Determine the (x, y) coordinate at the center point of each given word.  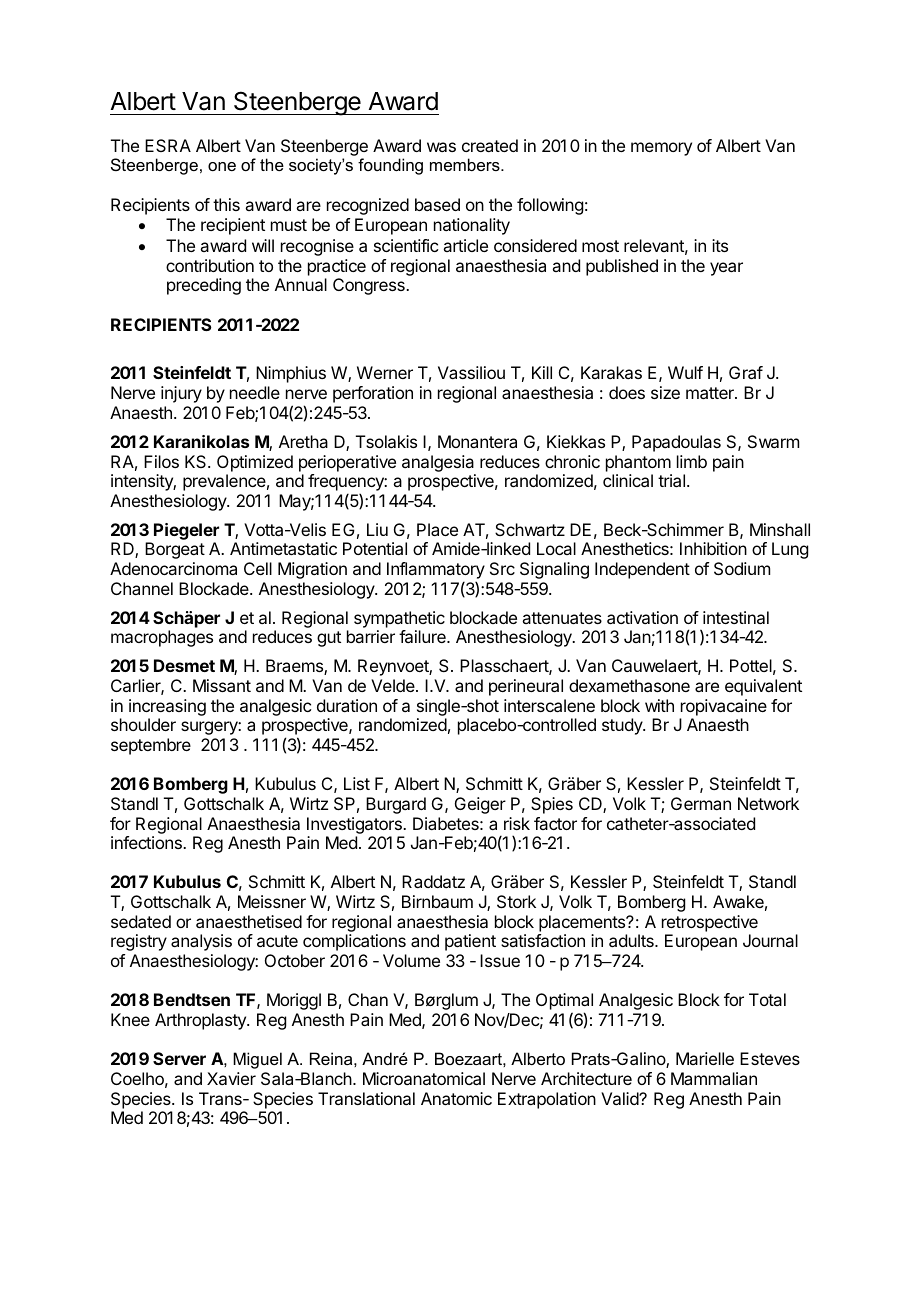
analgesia (438, 463)
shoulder (143, 724)
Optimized (255, 463)
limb (692, 461)
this (226, 204)
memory (661, 149)
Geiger (480, 805)
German (701, 803)
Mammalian (714, 1078)
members (466, 164)
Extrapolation (547, 1100)
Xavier (231, 1078)
